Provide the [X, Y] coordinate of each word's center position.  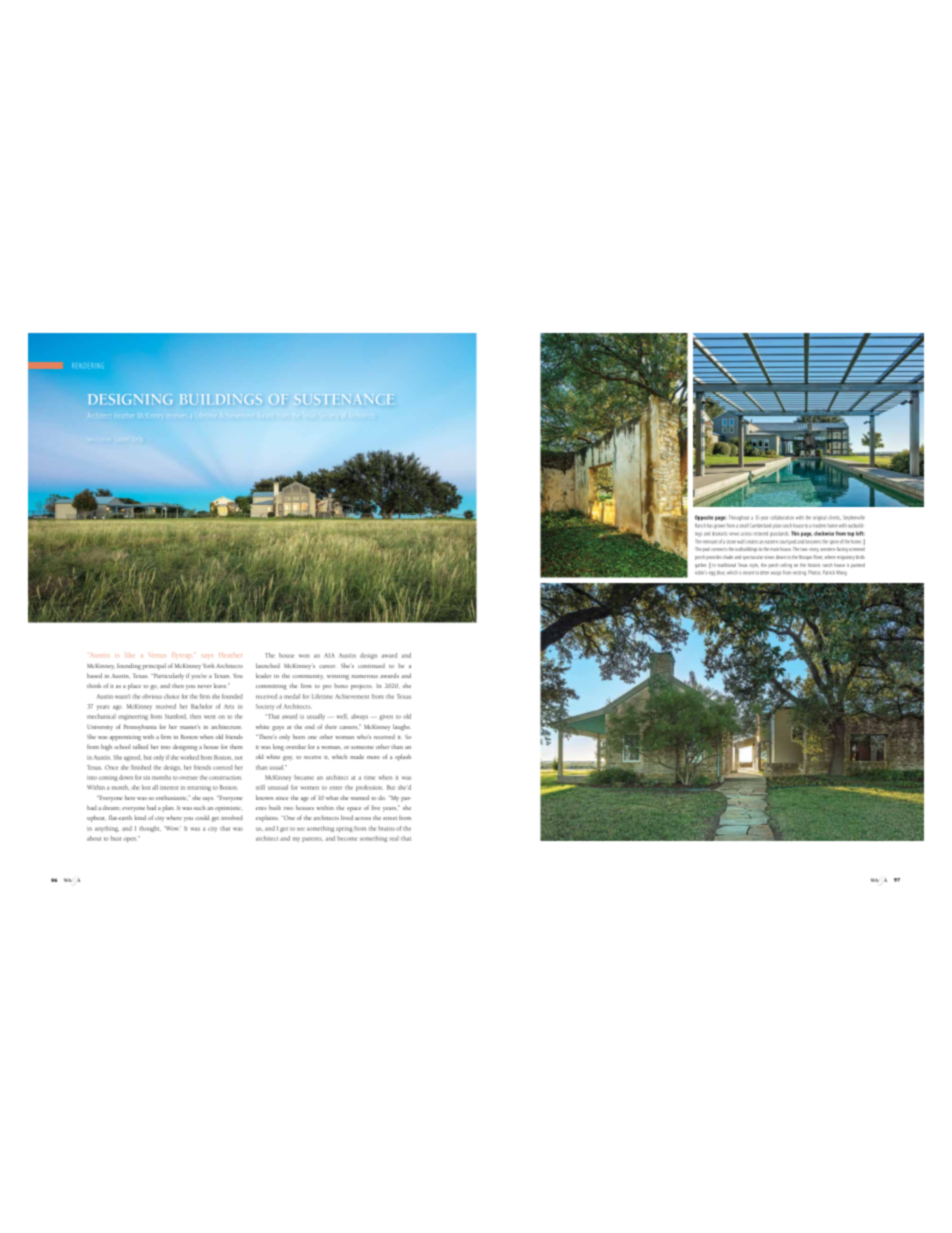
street [390, 818]
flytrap [182, 655]
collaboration [782, 518]
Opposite [704, 518]
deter [764, 573]
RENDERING [87, 365]
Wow [172, 828]
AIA [329, 655]
